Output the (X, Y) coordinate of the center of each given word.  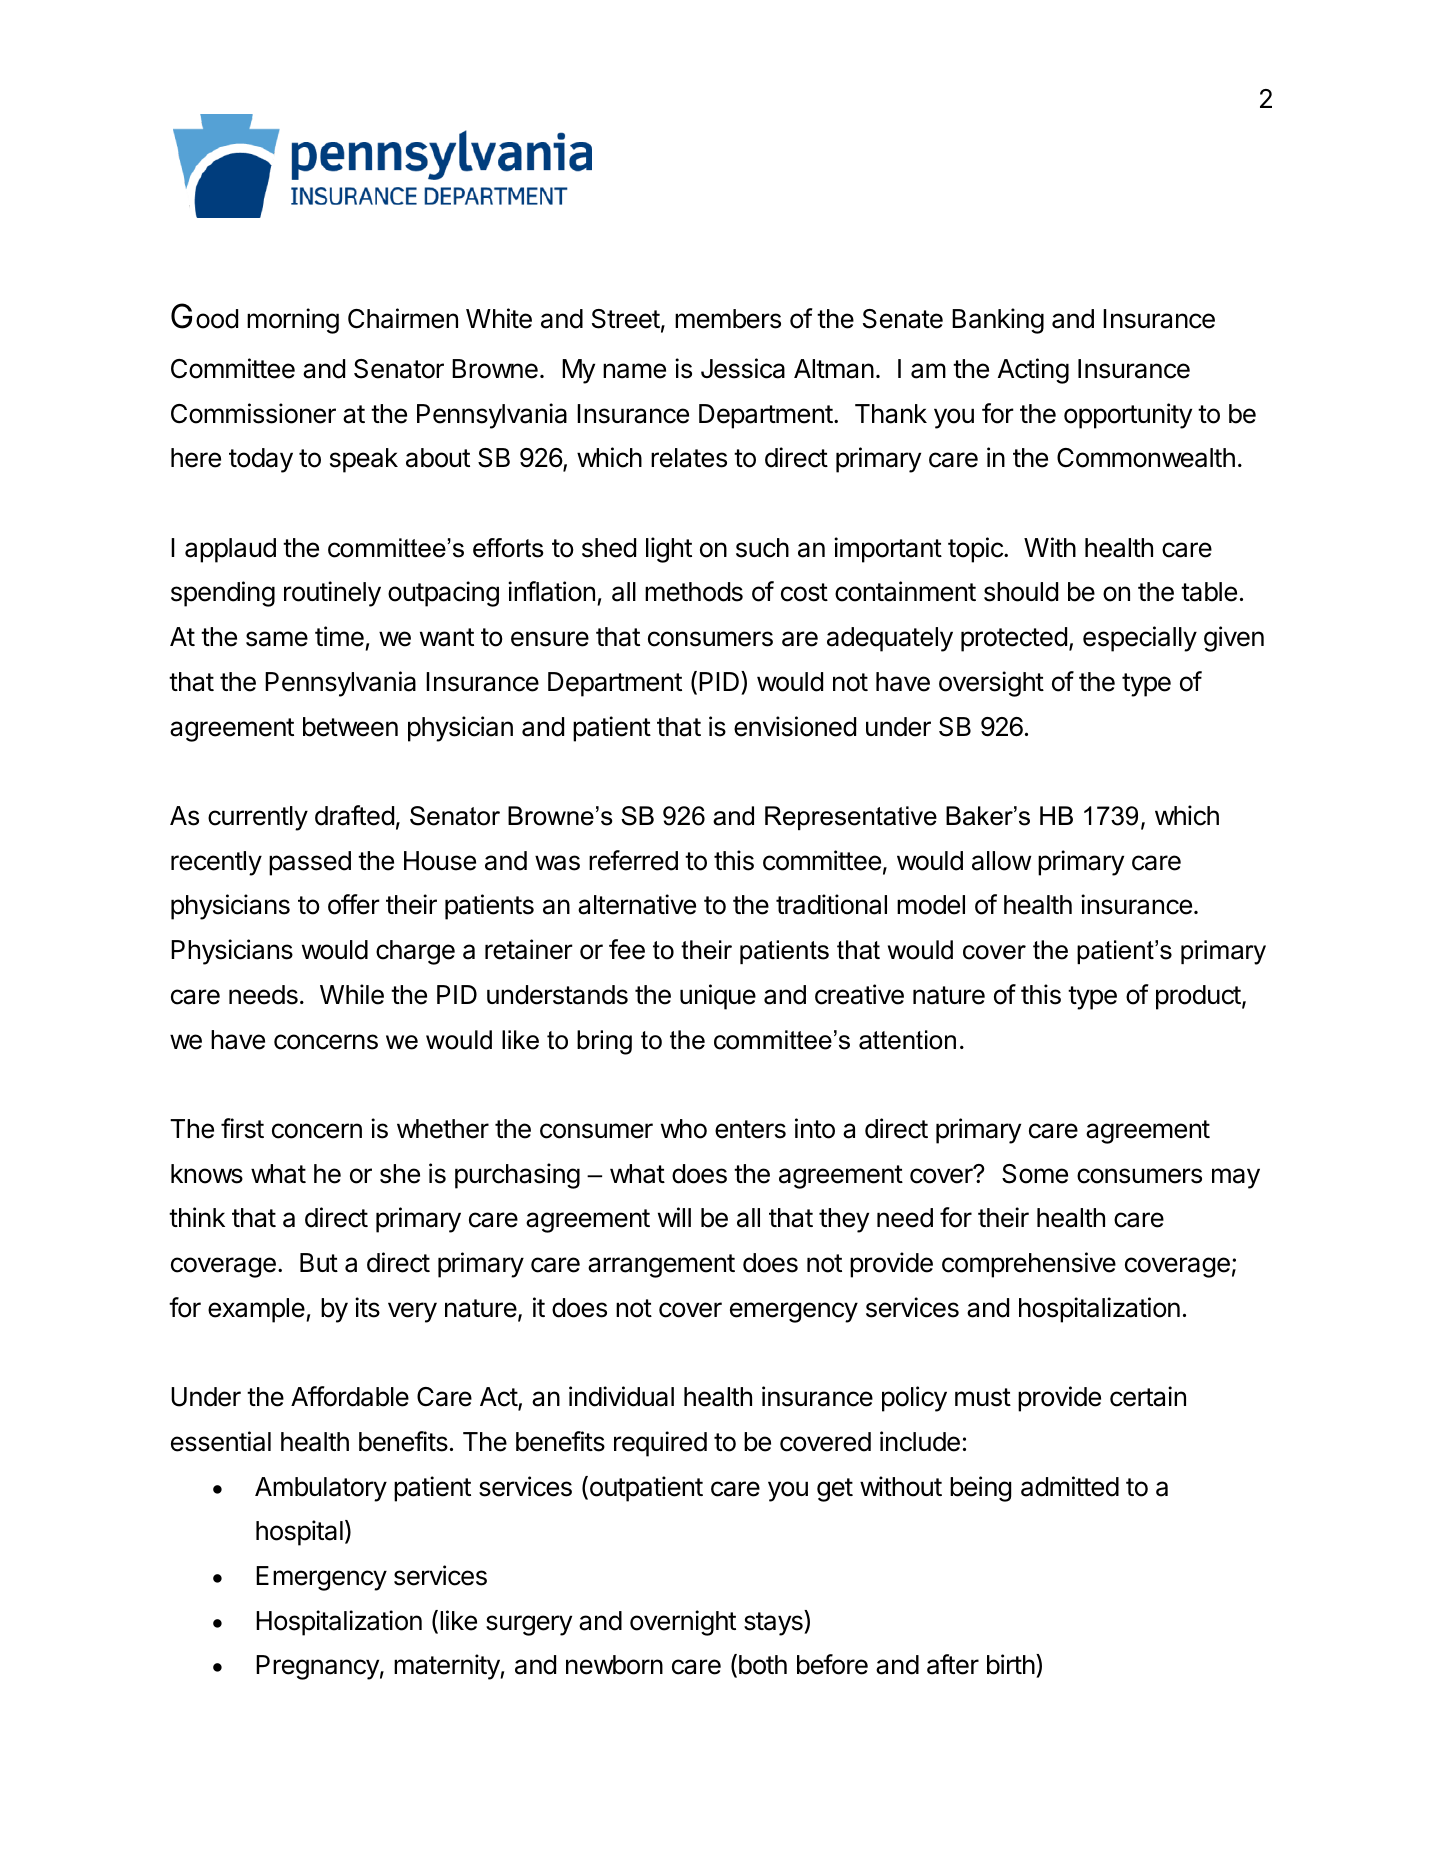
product (1198, 997)
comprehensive (1029, 1265)
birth (1011, 1664)
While (352, 994)
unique (718, 997)
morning (293, 321)
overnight (683, 1623)
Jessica (743, 368)
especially (1140, 639)
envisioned (795, 726)
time (340, 638)
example (257, 1310)
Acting (1033, 371)
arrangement (661, 1266)
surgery (529, 1625)
